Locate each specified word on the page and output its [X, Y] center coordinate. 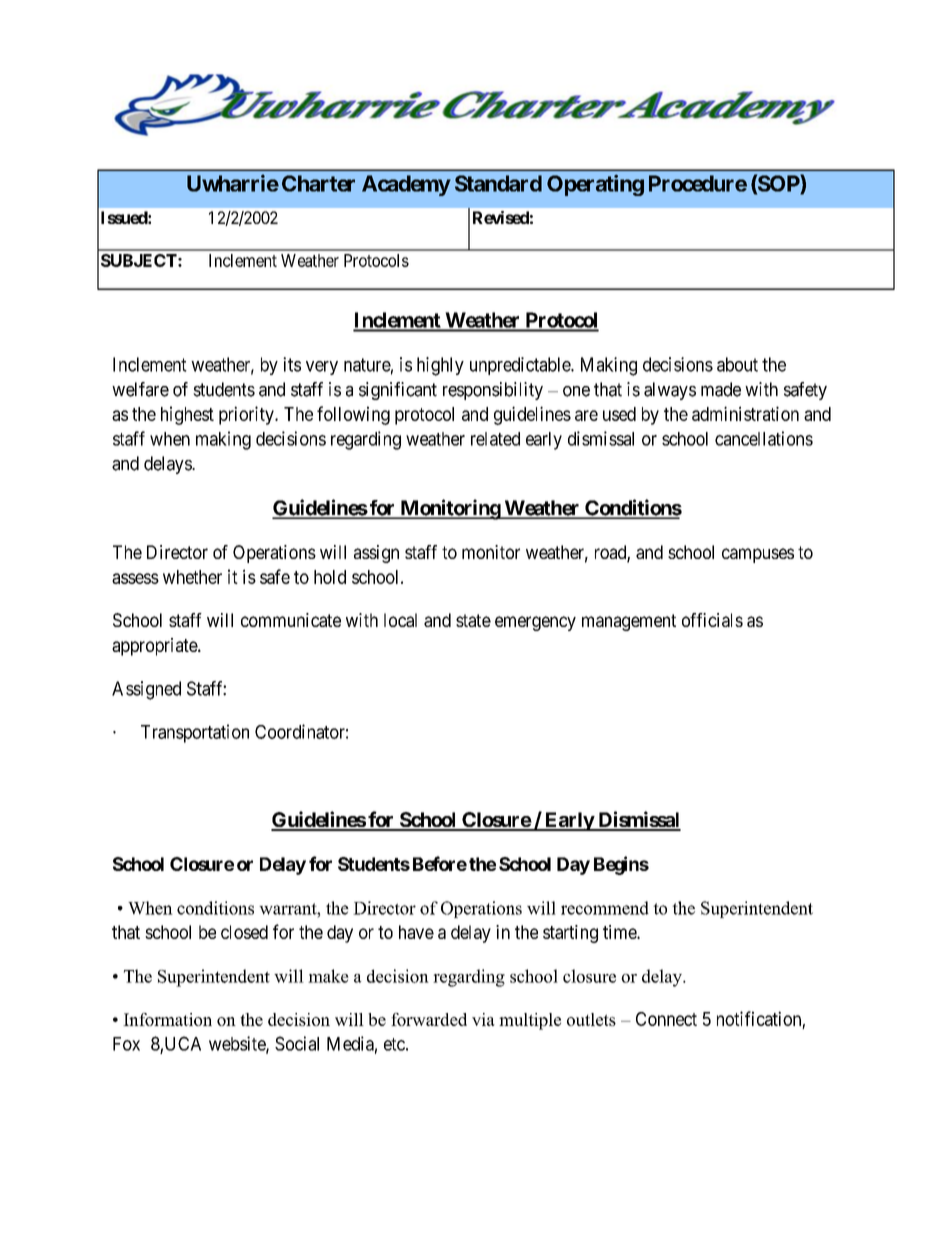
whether [192, 577]
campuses [758, 555]
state [473, 620]
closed [244, 932]
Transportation [195, 733]
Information [167, 1019]
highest [187, 415]
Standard [498, 183]
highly [440, 366]
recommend [605, 908]
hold [330, 577]
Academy [406, 185]
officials [712, 620]
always [670, 391]
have [416, 932]
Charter [318, 183]
